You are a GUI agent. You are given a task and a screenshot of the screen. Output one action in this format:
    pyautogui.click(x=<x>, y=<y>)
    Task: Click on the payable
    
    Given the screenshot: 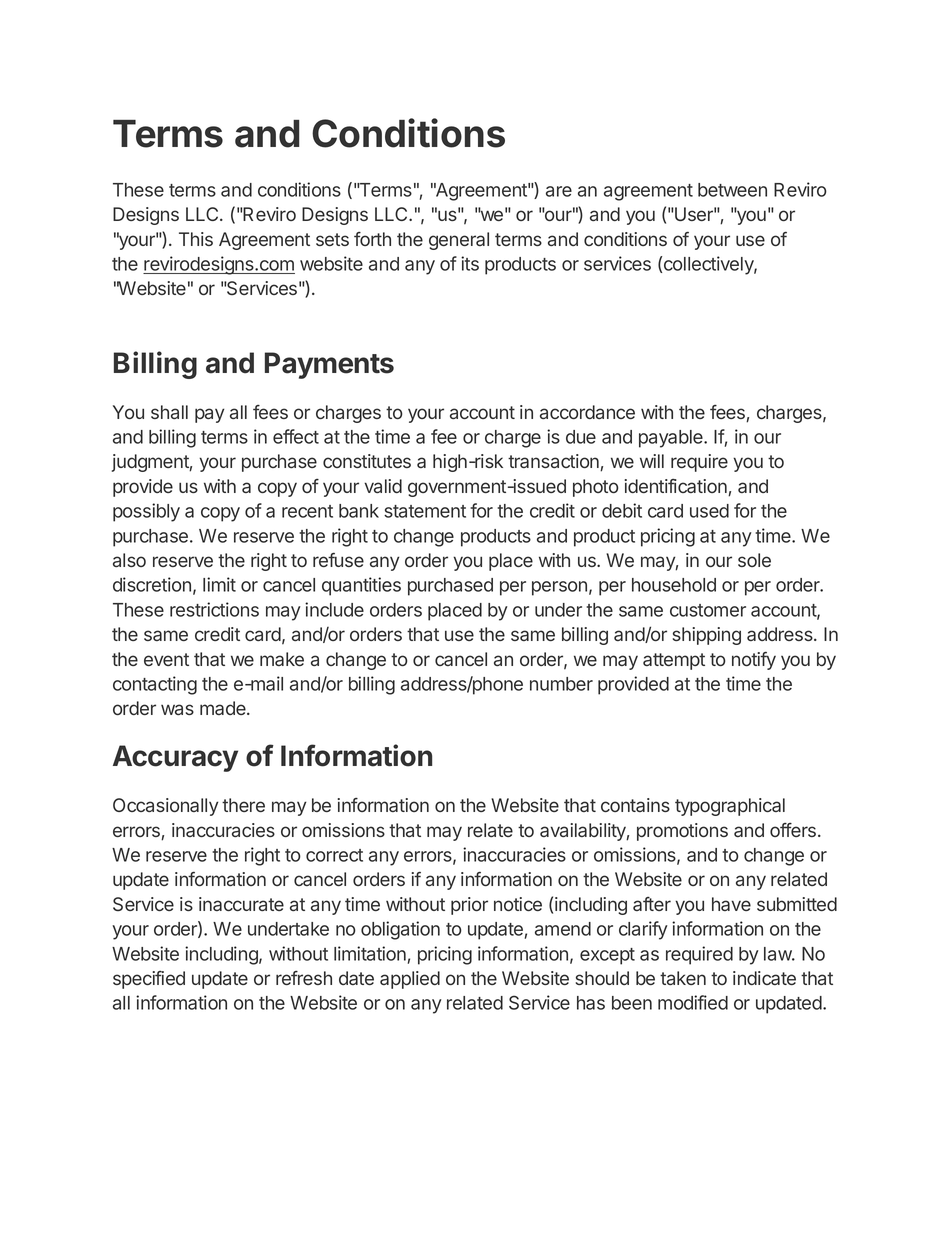 What is the action you would take?
    pyautogui.click(x=672, y=439)
